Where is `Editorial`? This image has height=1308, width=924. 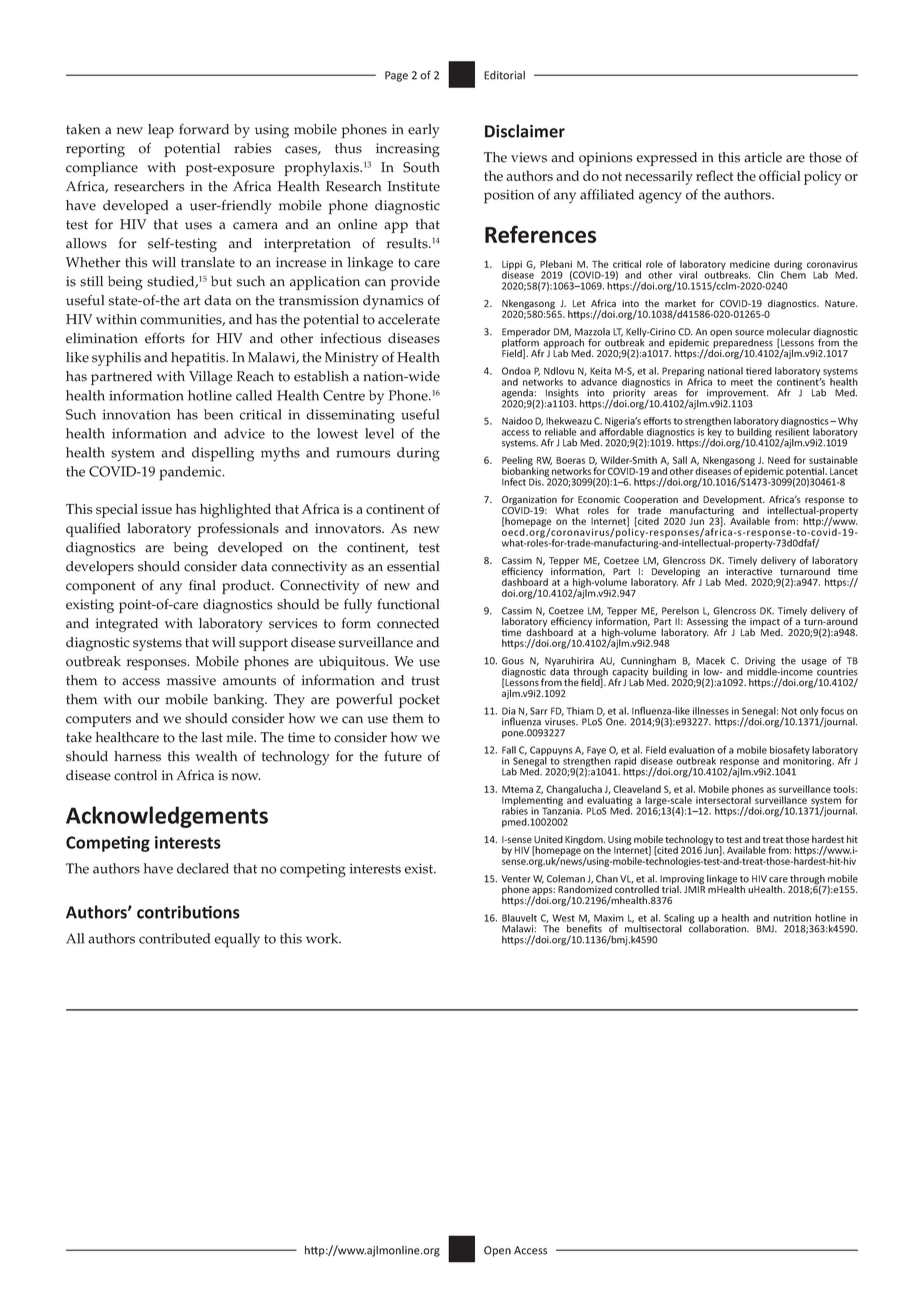 Editorial is located at coordinates (504, 75).
